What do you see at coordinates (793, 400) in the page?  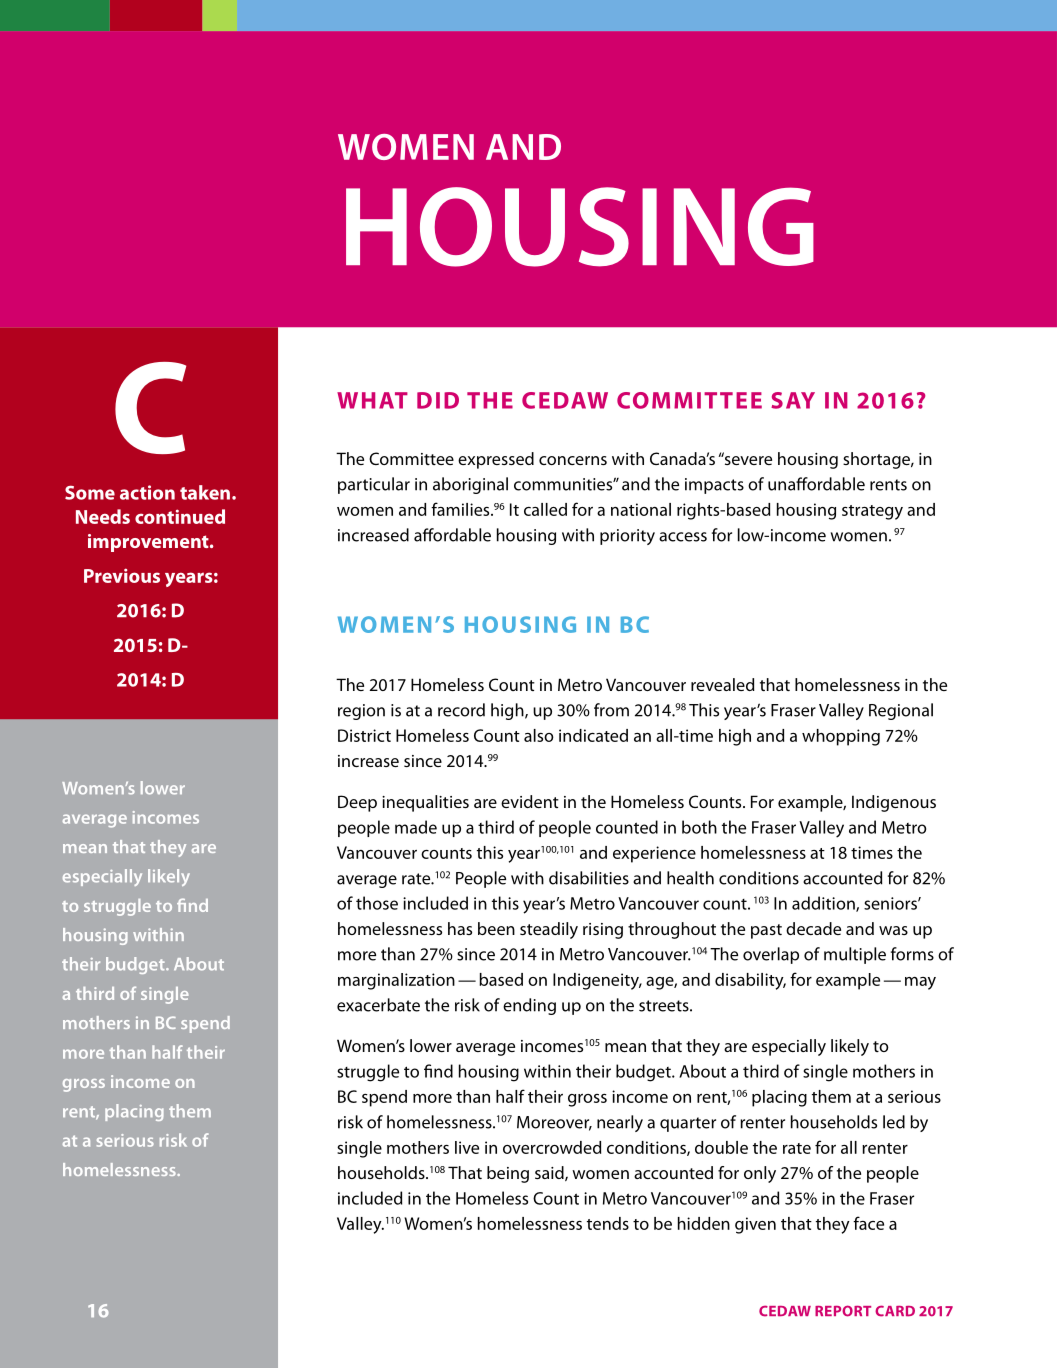 I see `SAY` at bounding box center [793, 400].
